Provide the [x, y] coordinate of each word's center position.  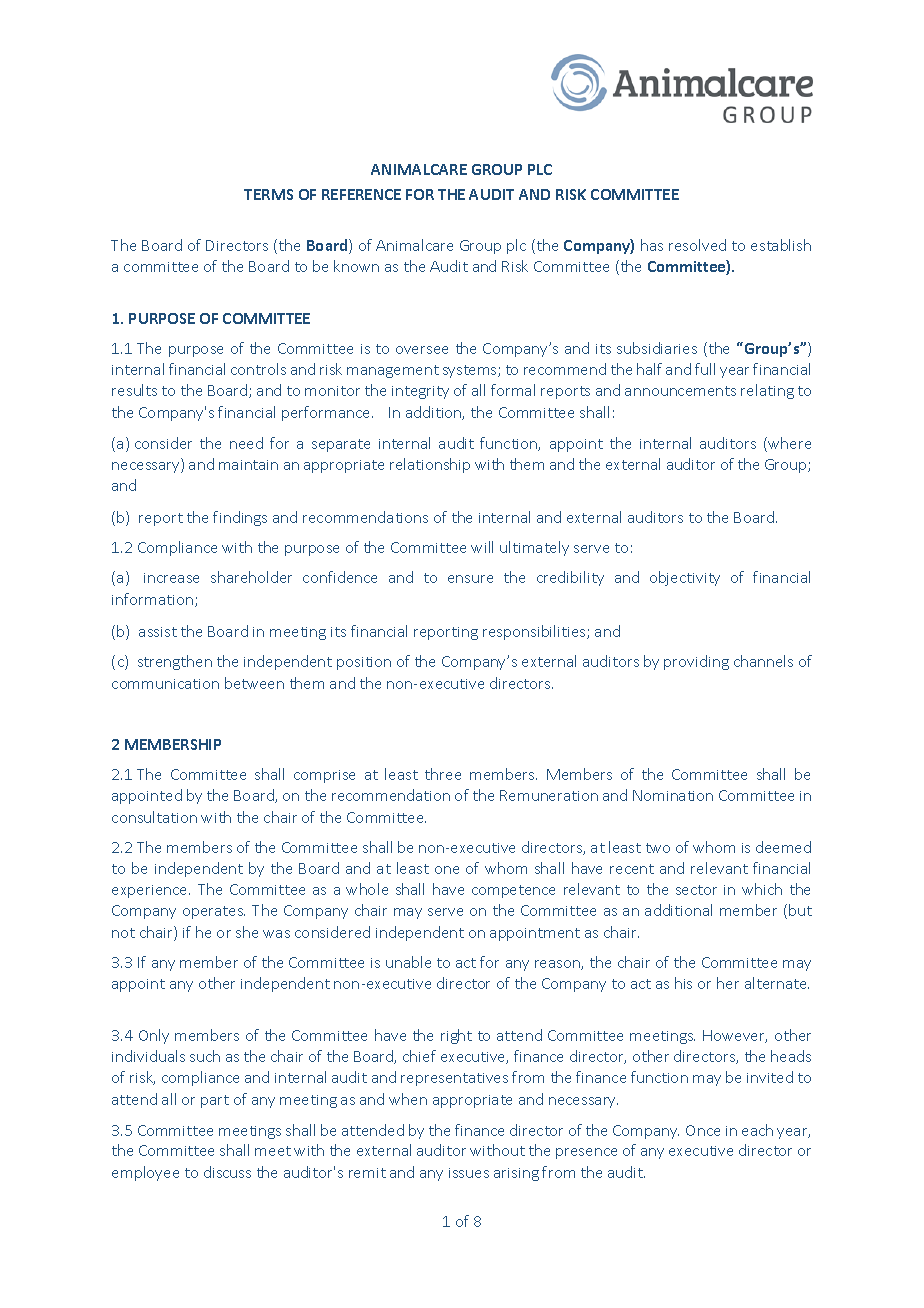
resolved [697, 245]
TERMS [268, 194]
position [364, 663]
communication [165, 684]
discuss [227, 1172]
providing [696, 662]
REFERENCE [361, 194]
